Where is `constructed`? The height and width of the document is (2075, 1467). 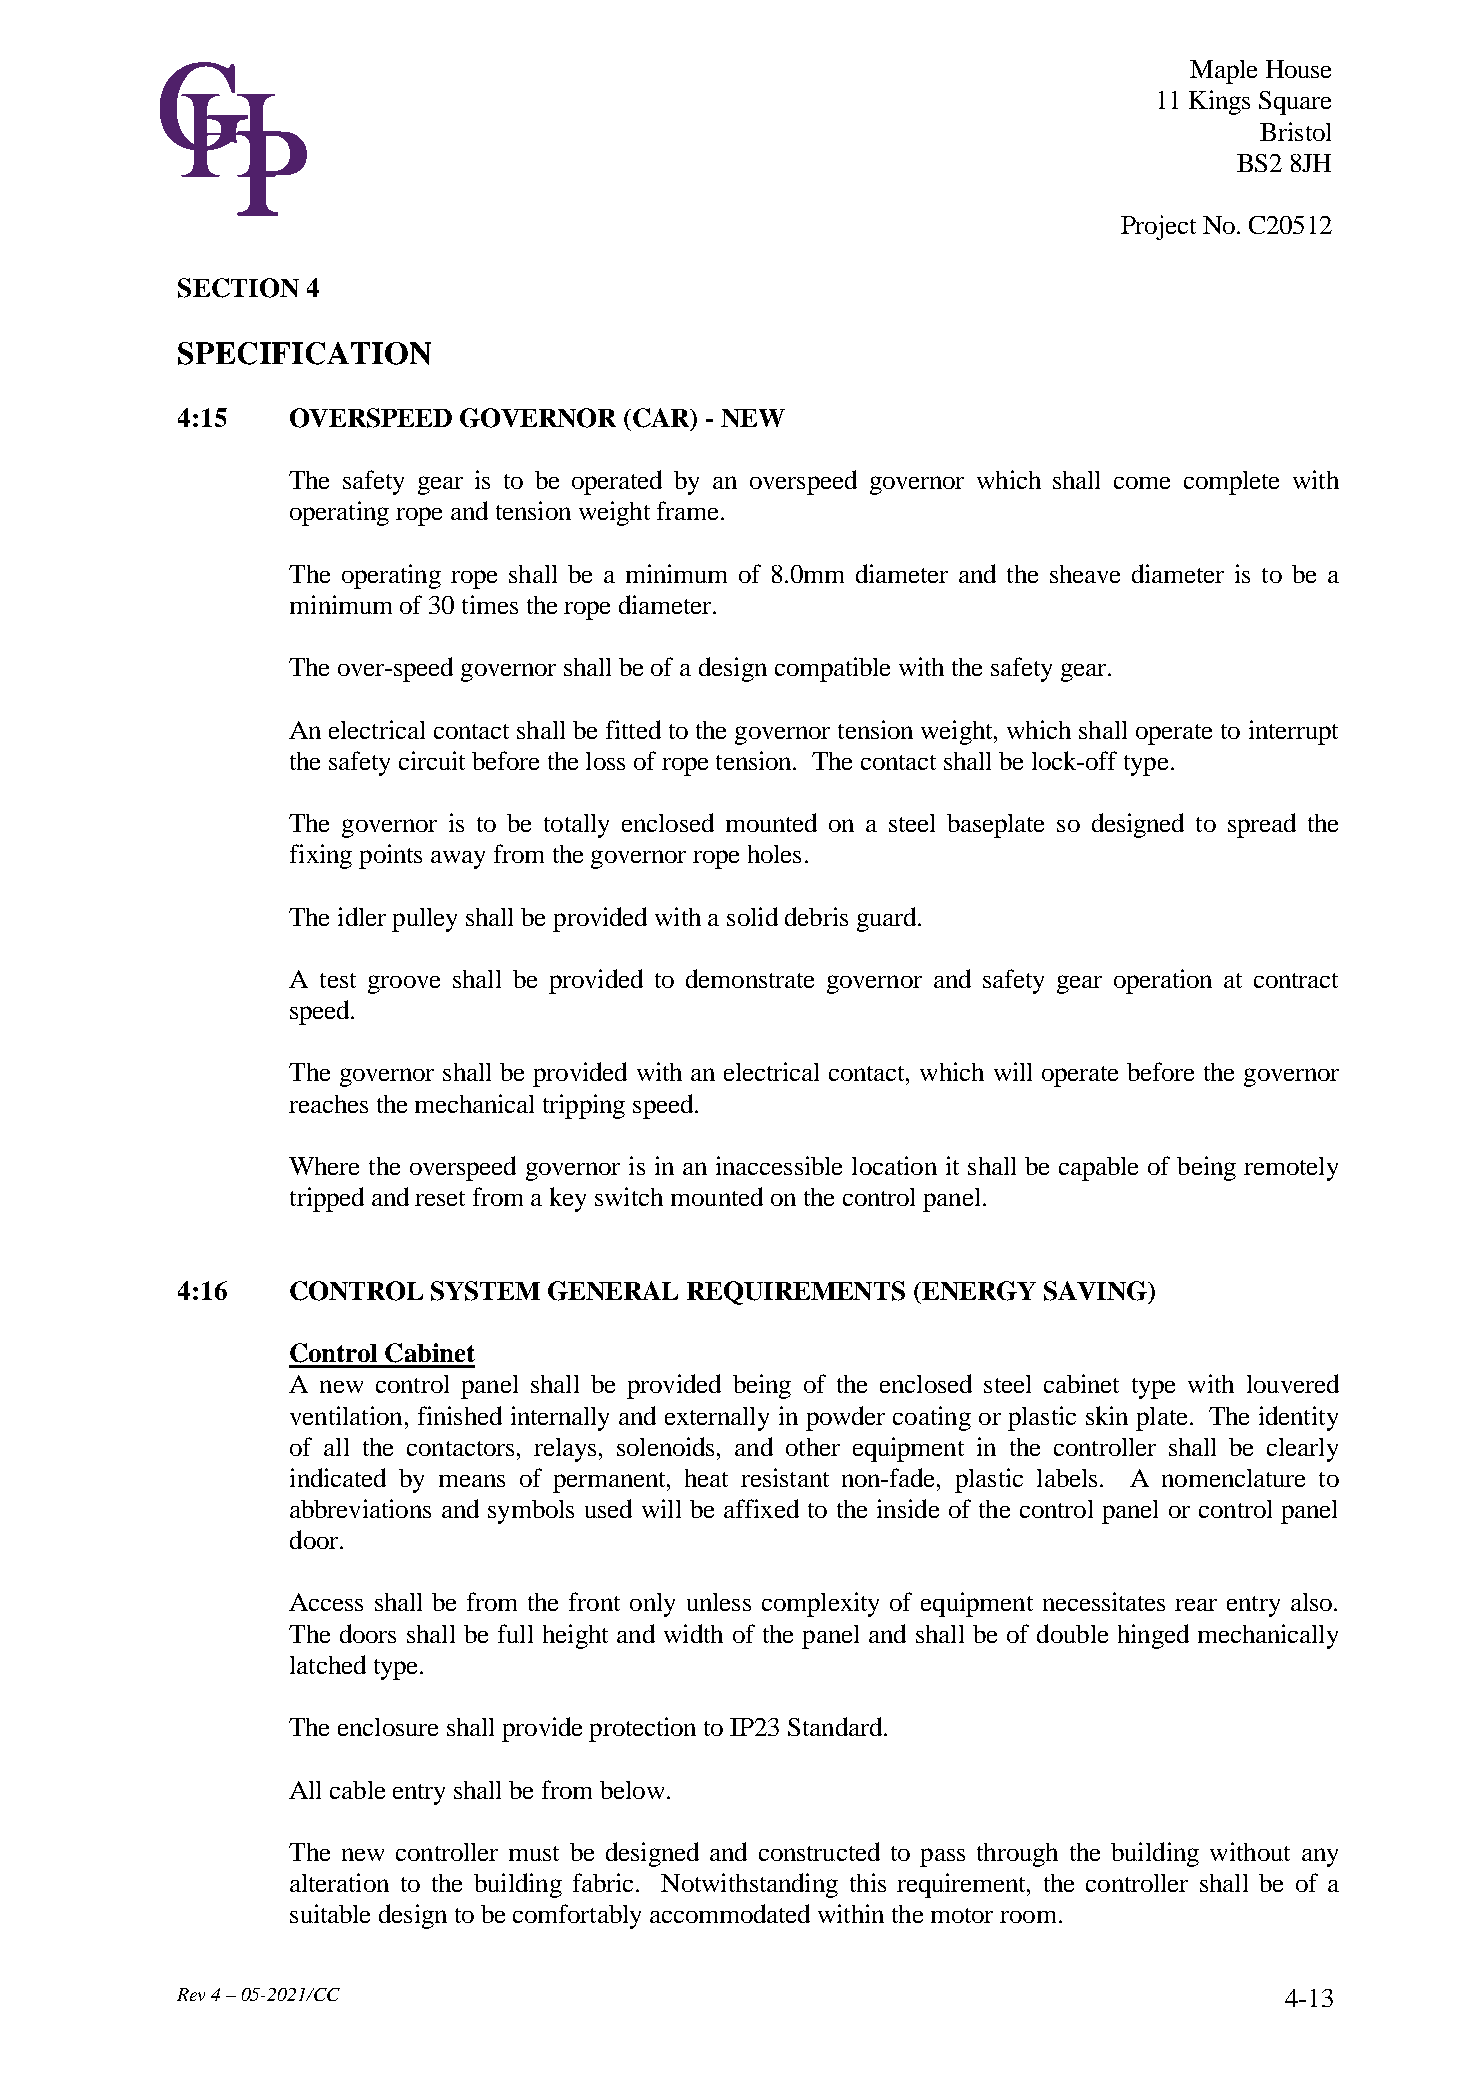
constructed is located at coordinates (819, 1851).
